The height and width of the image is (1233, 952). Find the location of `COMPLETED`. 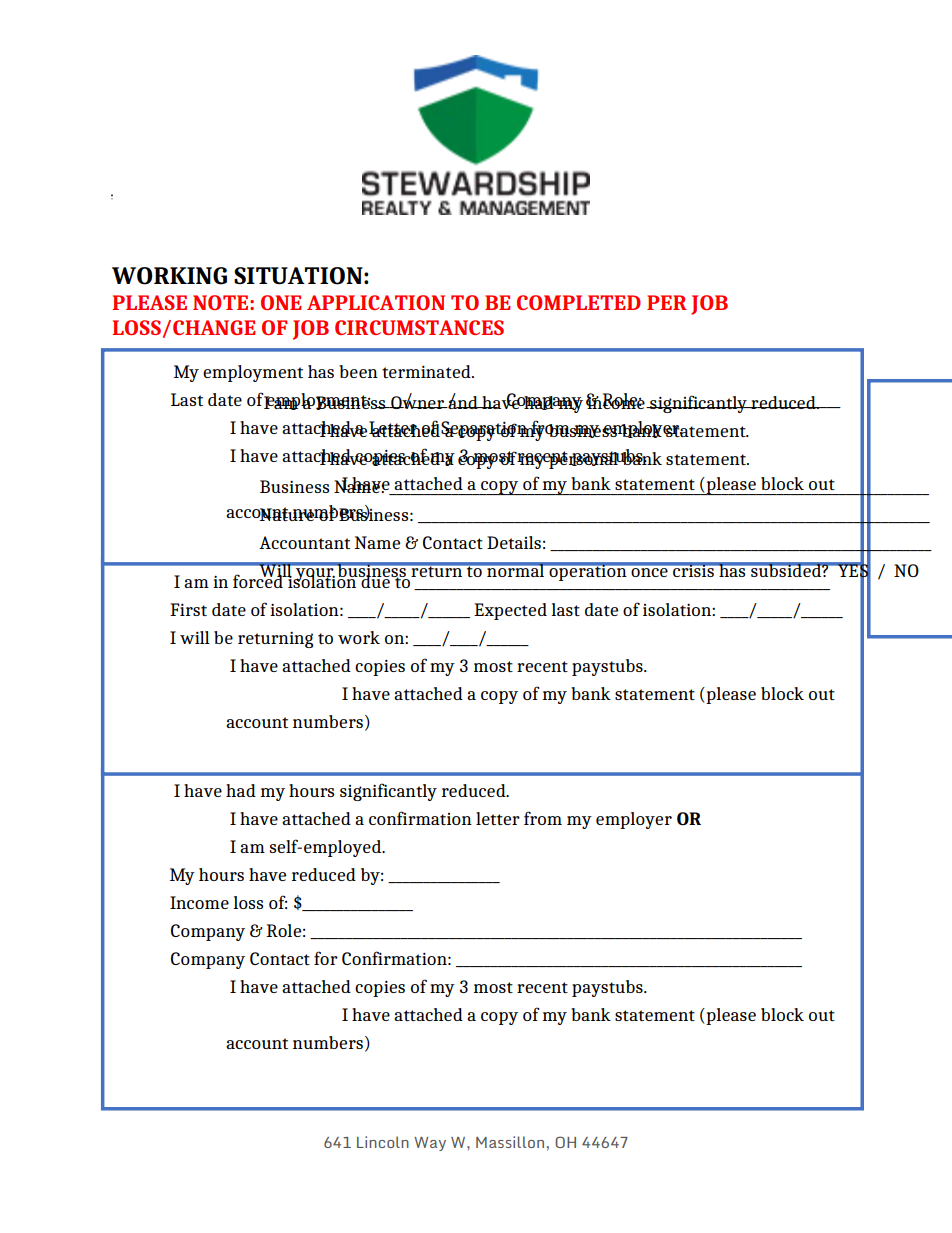

COMPLETED is located at coordinates (579, 302).
